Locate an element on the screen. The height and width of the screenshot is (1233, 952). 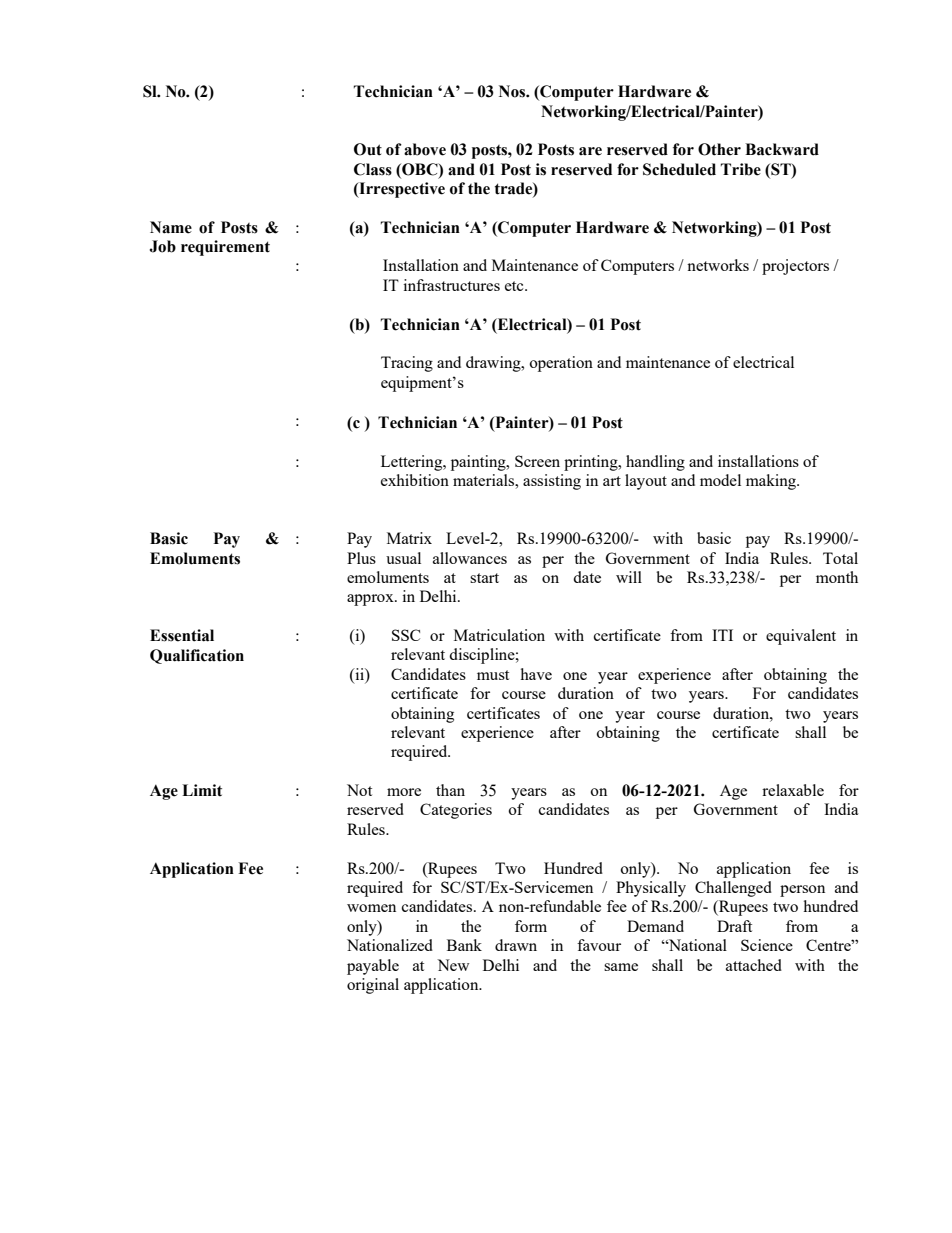
start is located at coordinates (484, 578).
